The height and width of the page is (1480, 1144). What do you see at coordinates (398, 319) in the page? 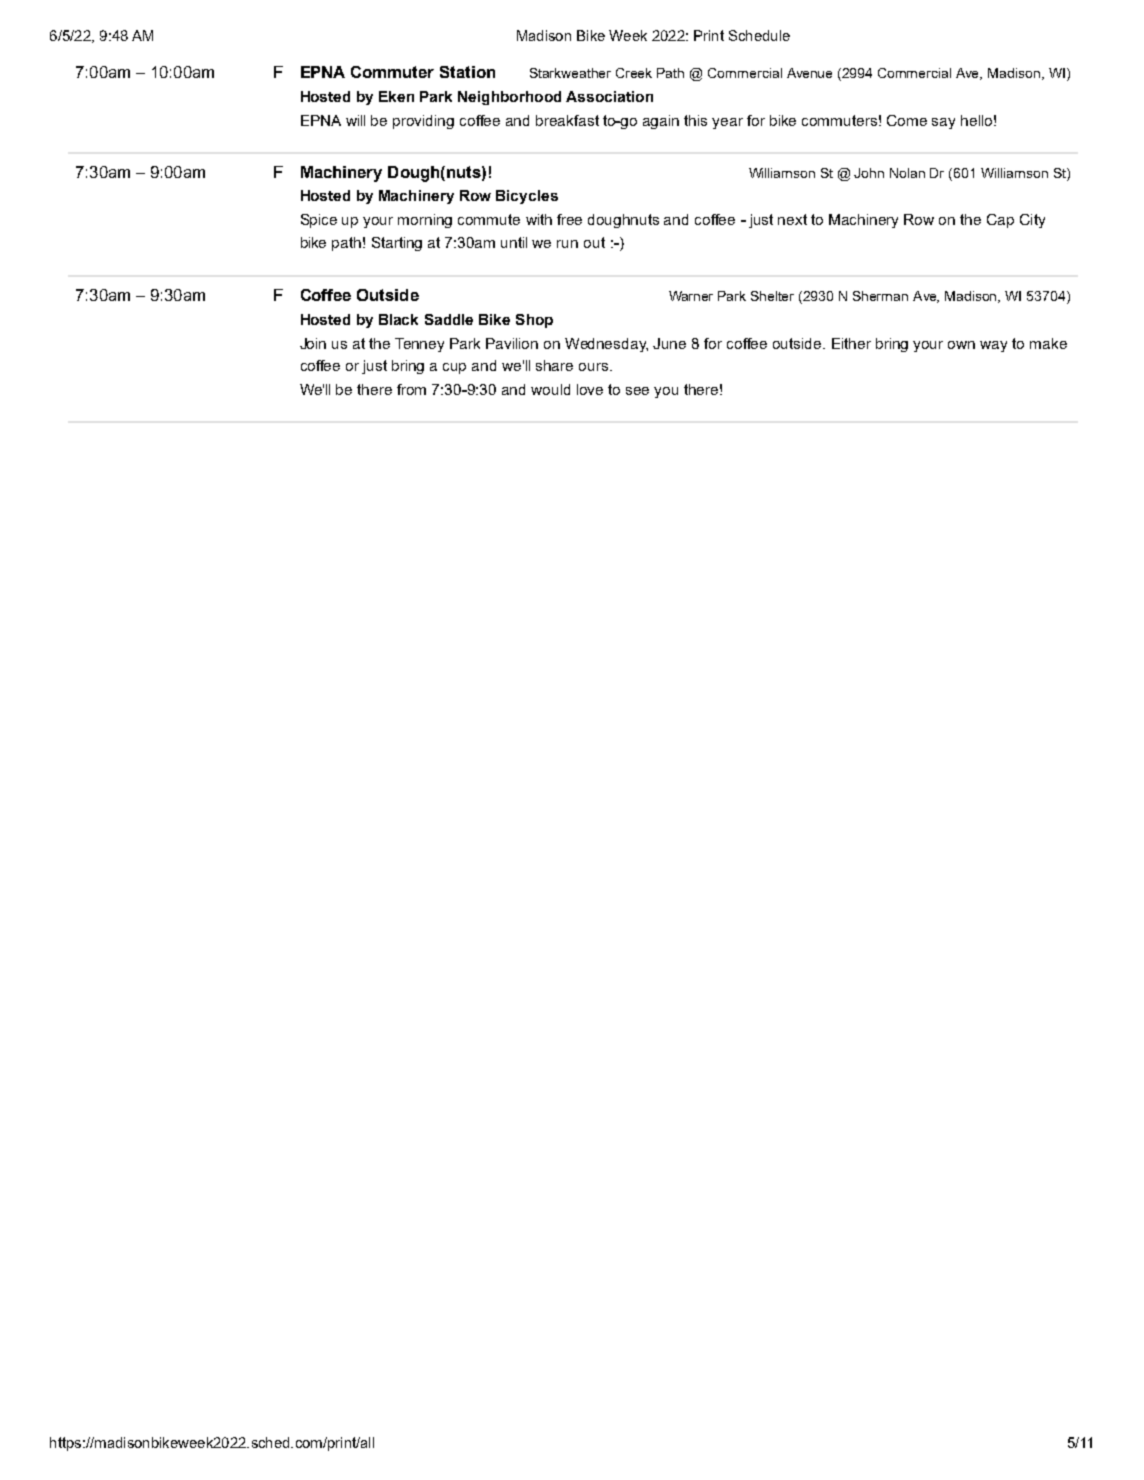
I see `Black` at bounding box center [398, 319].
